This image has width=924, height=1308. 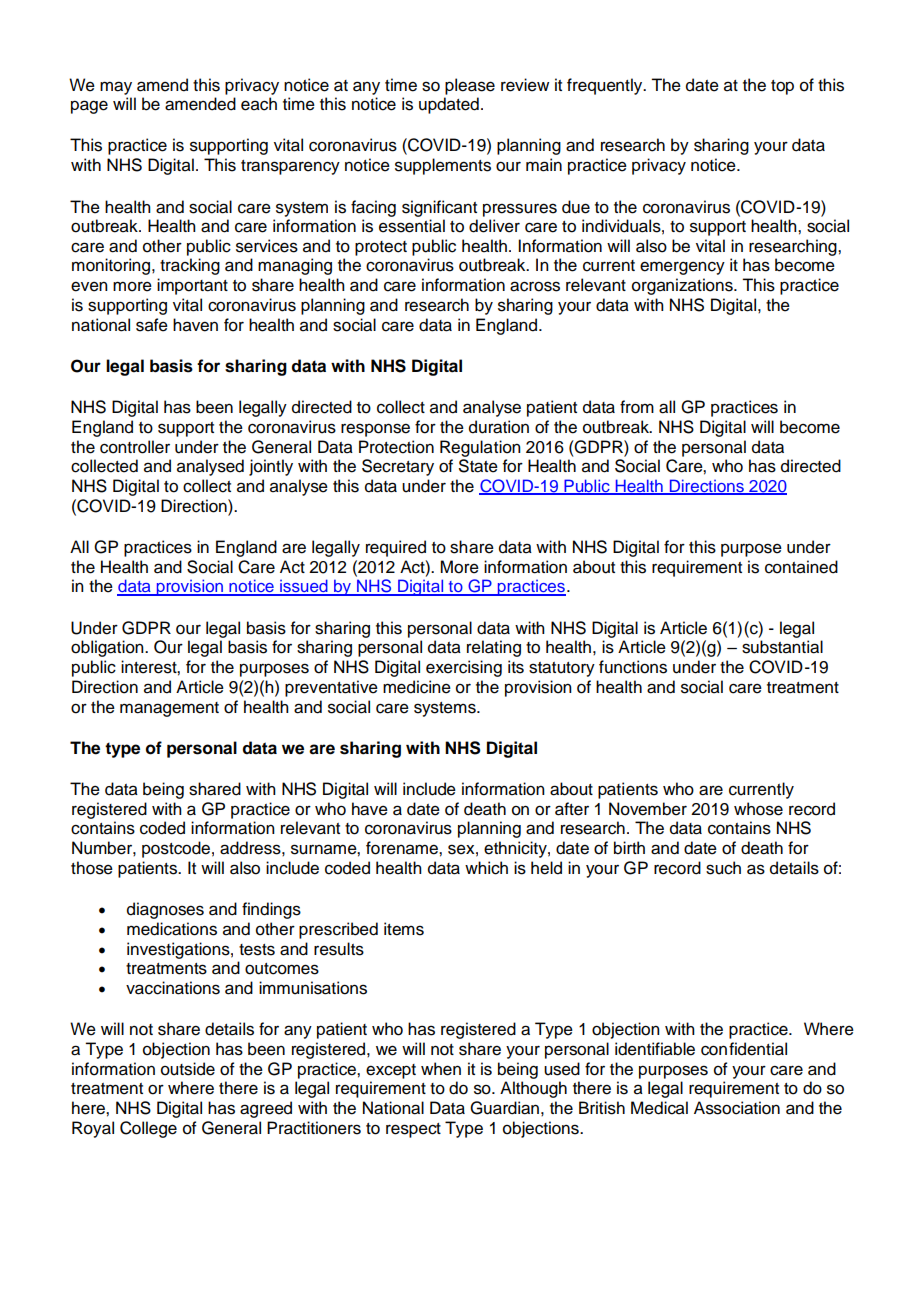 I want to click on organizations, so click(x=683, y=286).
